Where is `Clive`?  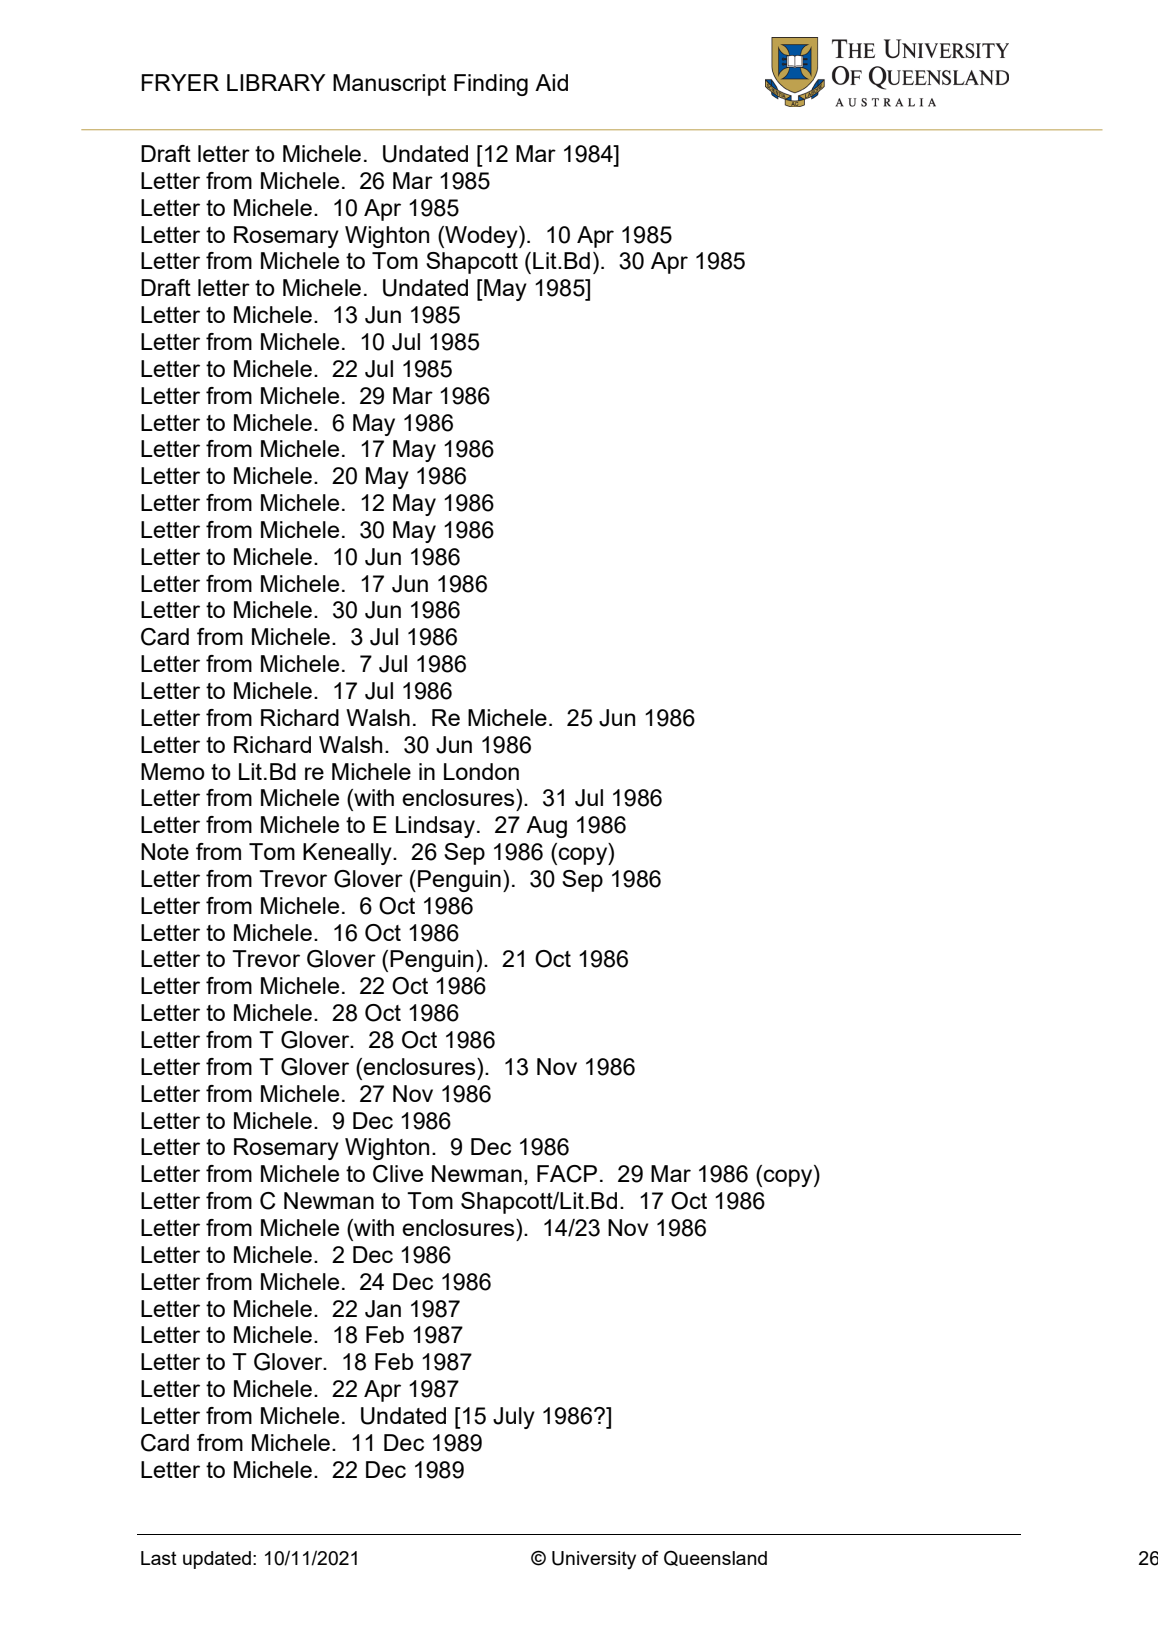 Clive is located at coordinates (398, 1174).
